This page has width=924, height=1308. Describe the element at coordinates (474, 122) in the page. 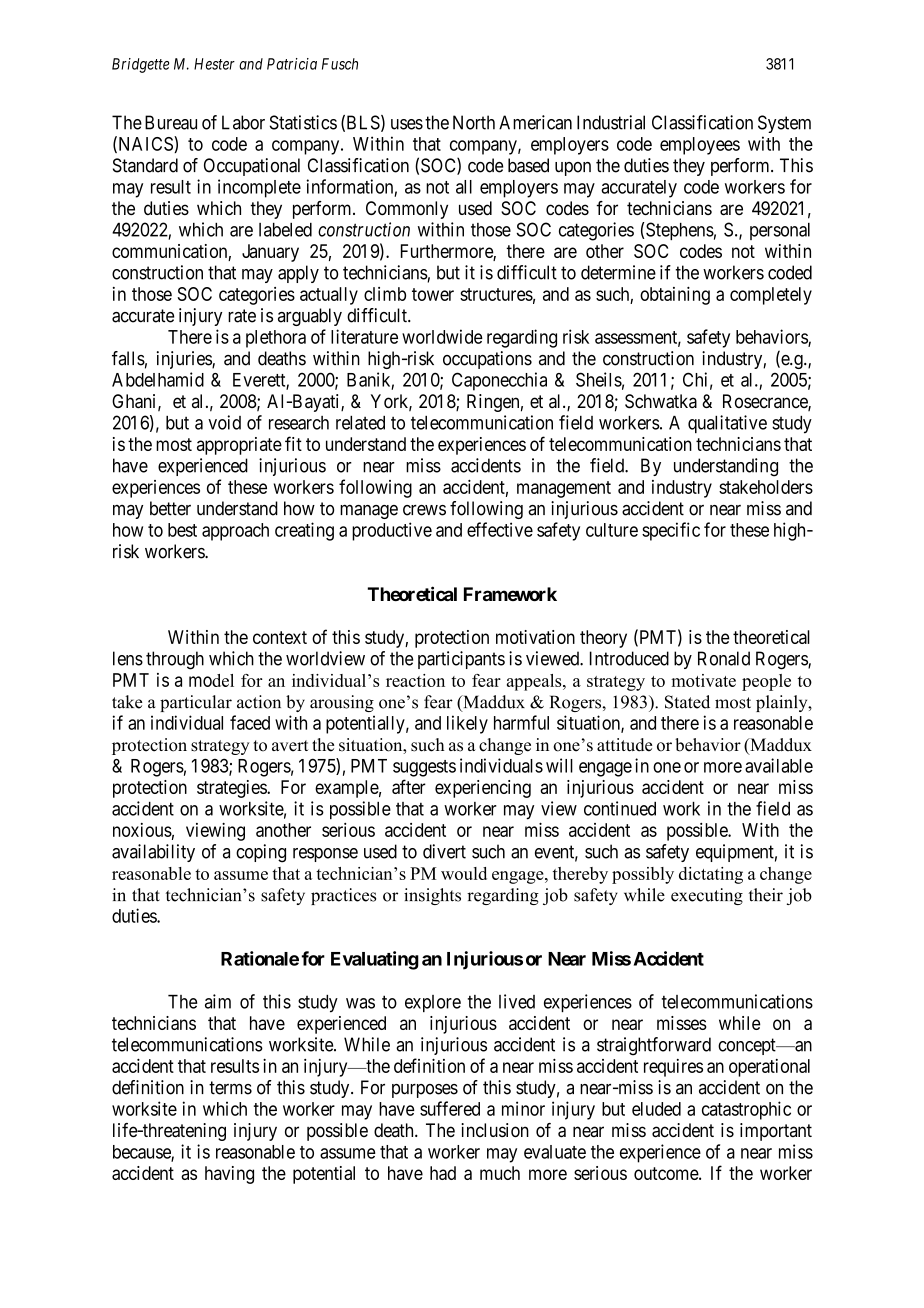

I see `North` at that location.
